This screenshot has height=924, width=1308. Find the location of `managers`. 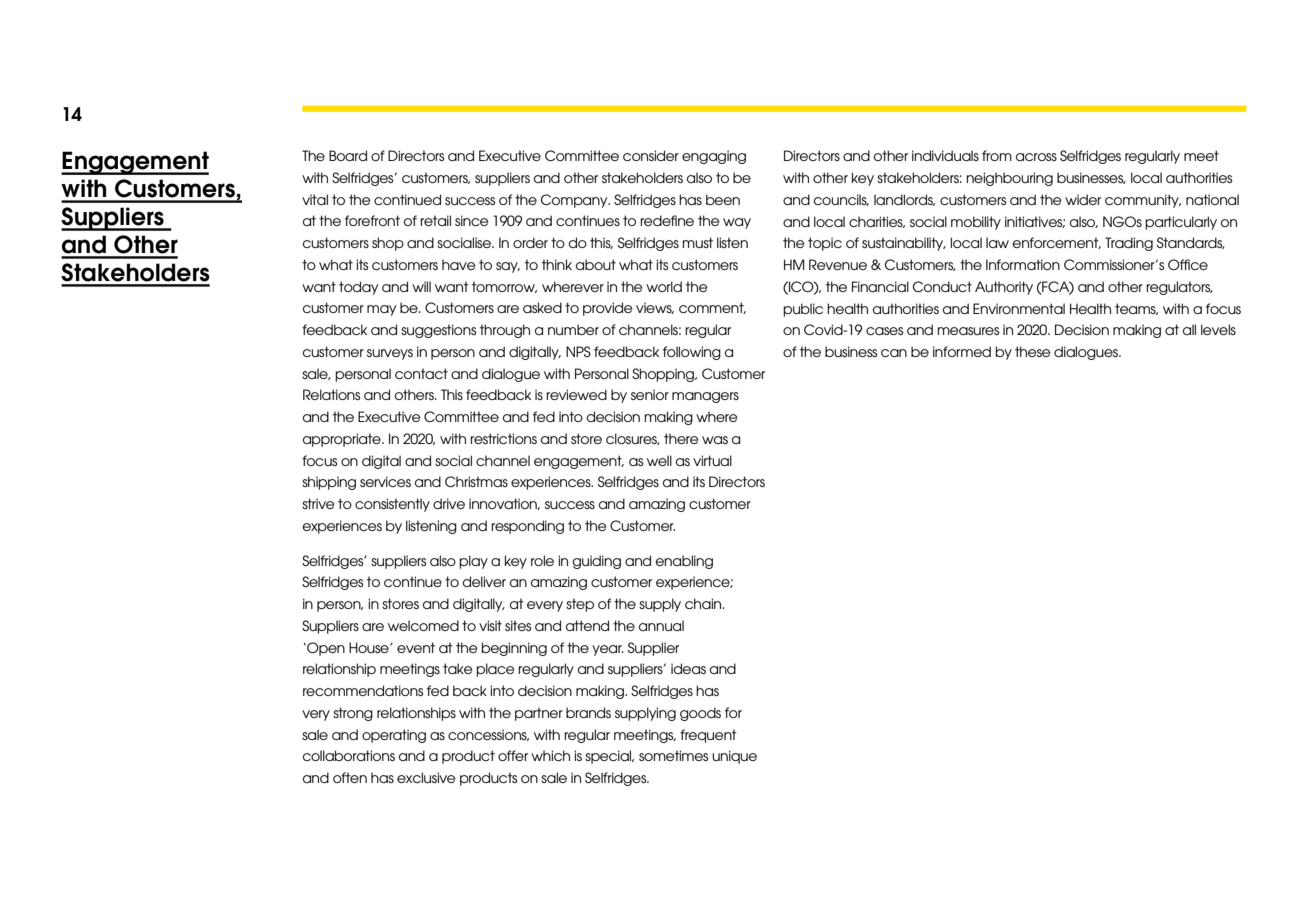

managers is located at coordinates (705, 397).
